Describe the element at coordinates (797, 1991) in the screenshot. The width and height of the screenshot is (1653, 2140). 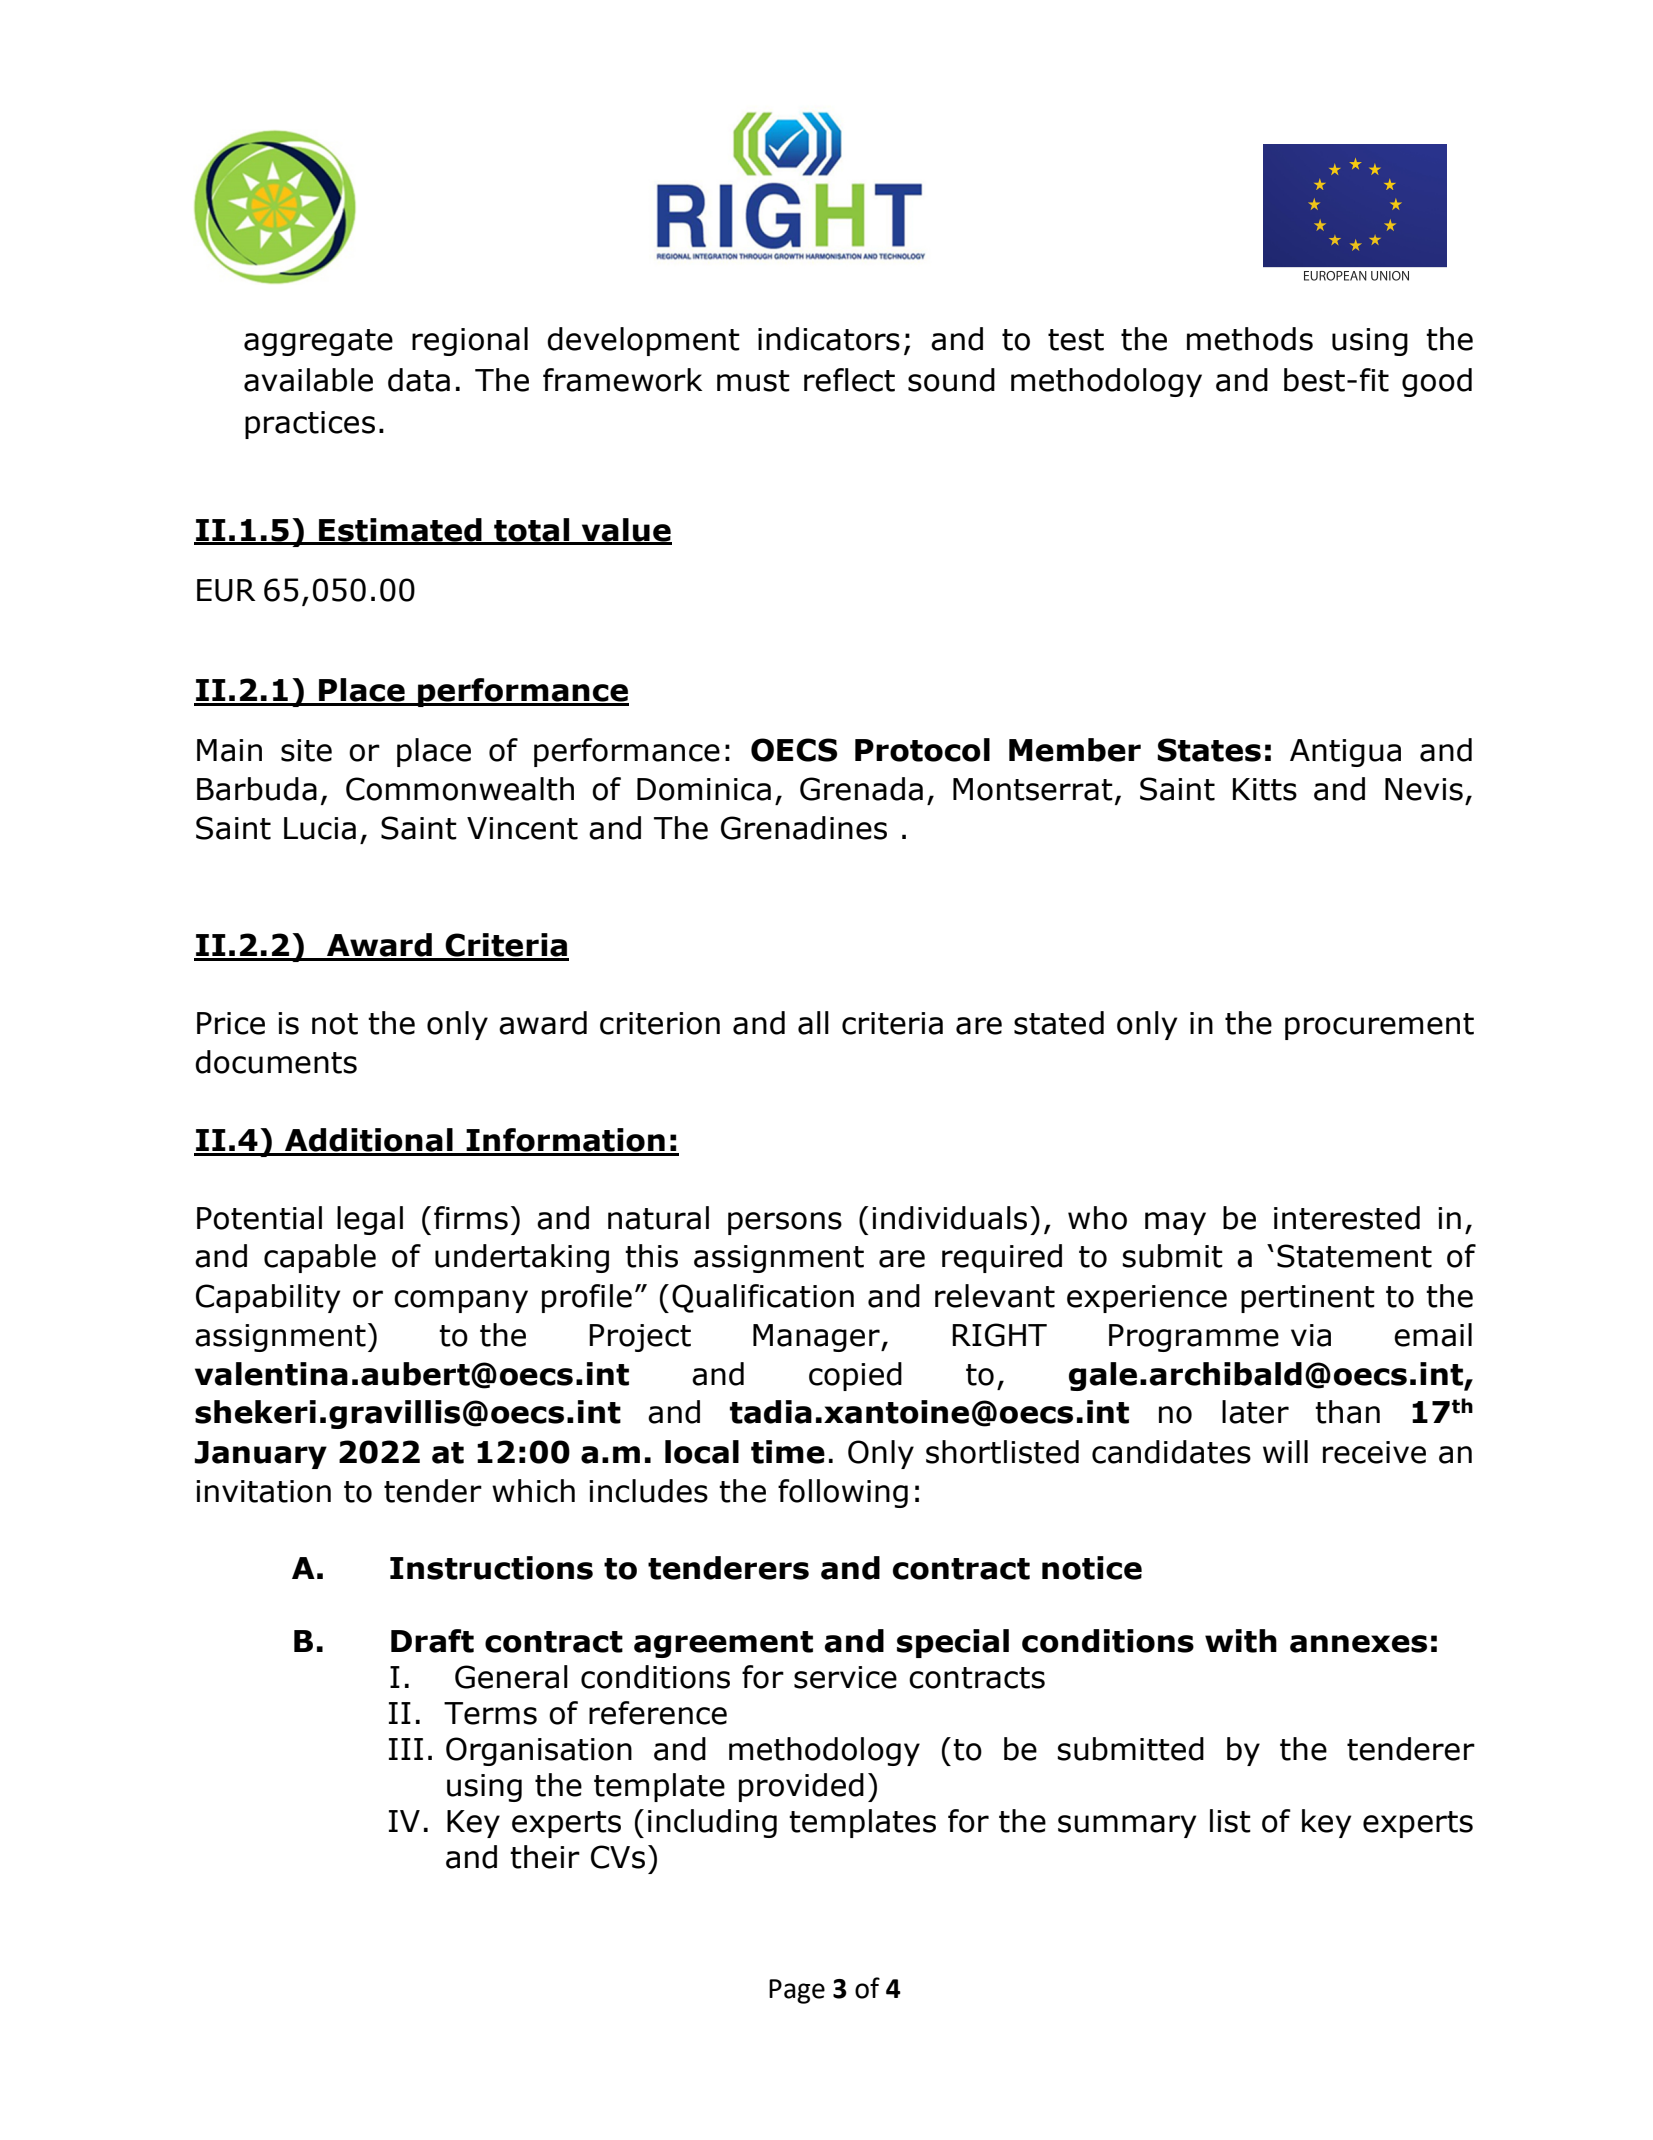
I see `Page` at that location.
